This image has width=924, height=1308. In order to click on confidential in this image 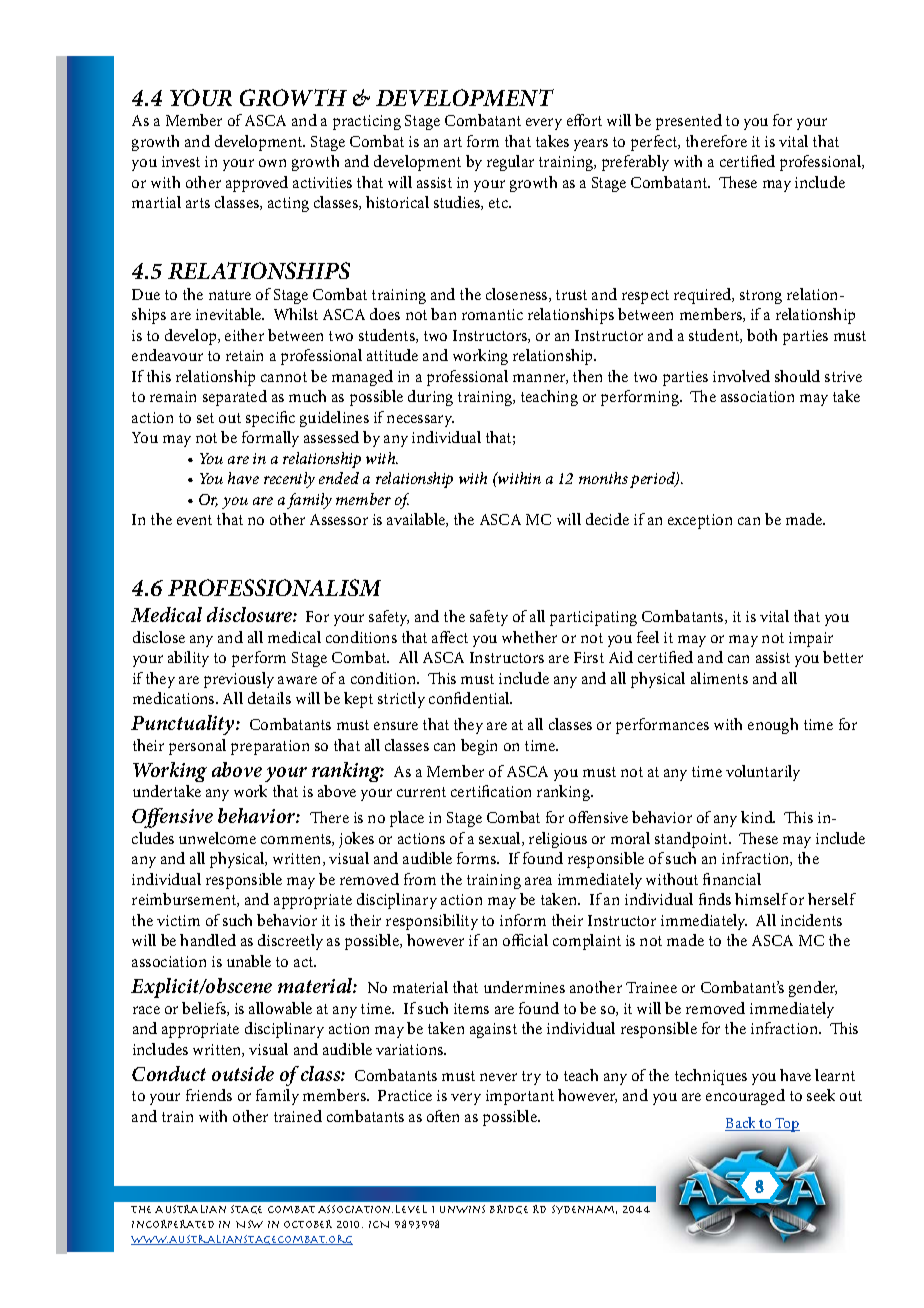, I will do `click(470, 698)`.
